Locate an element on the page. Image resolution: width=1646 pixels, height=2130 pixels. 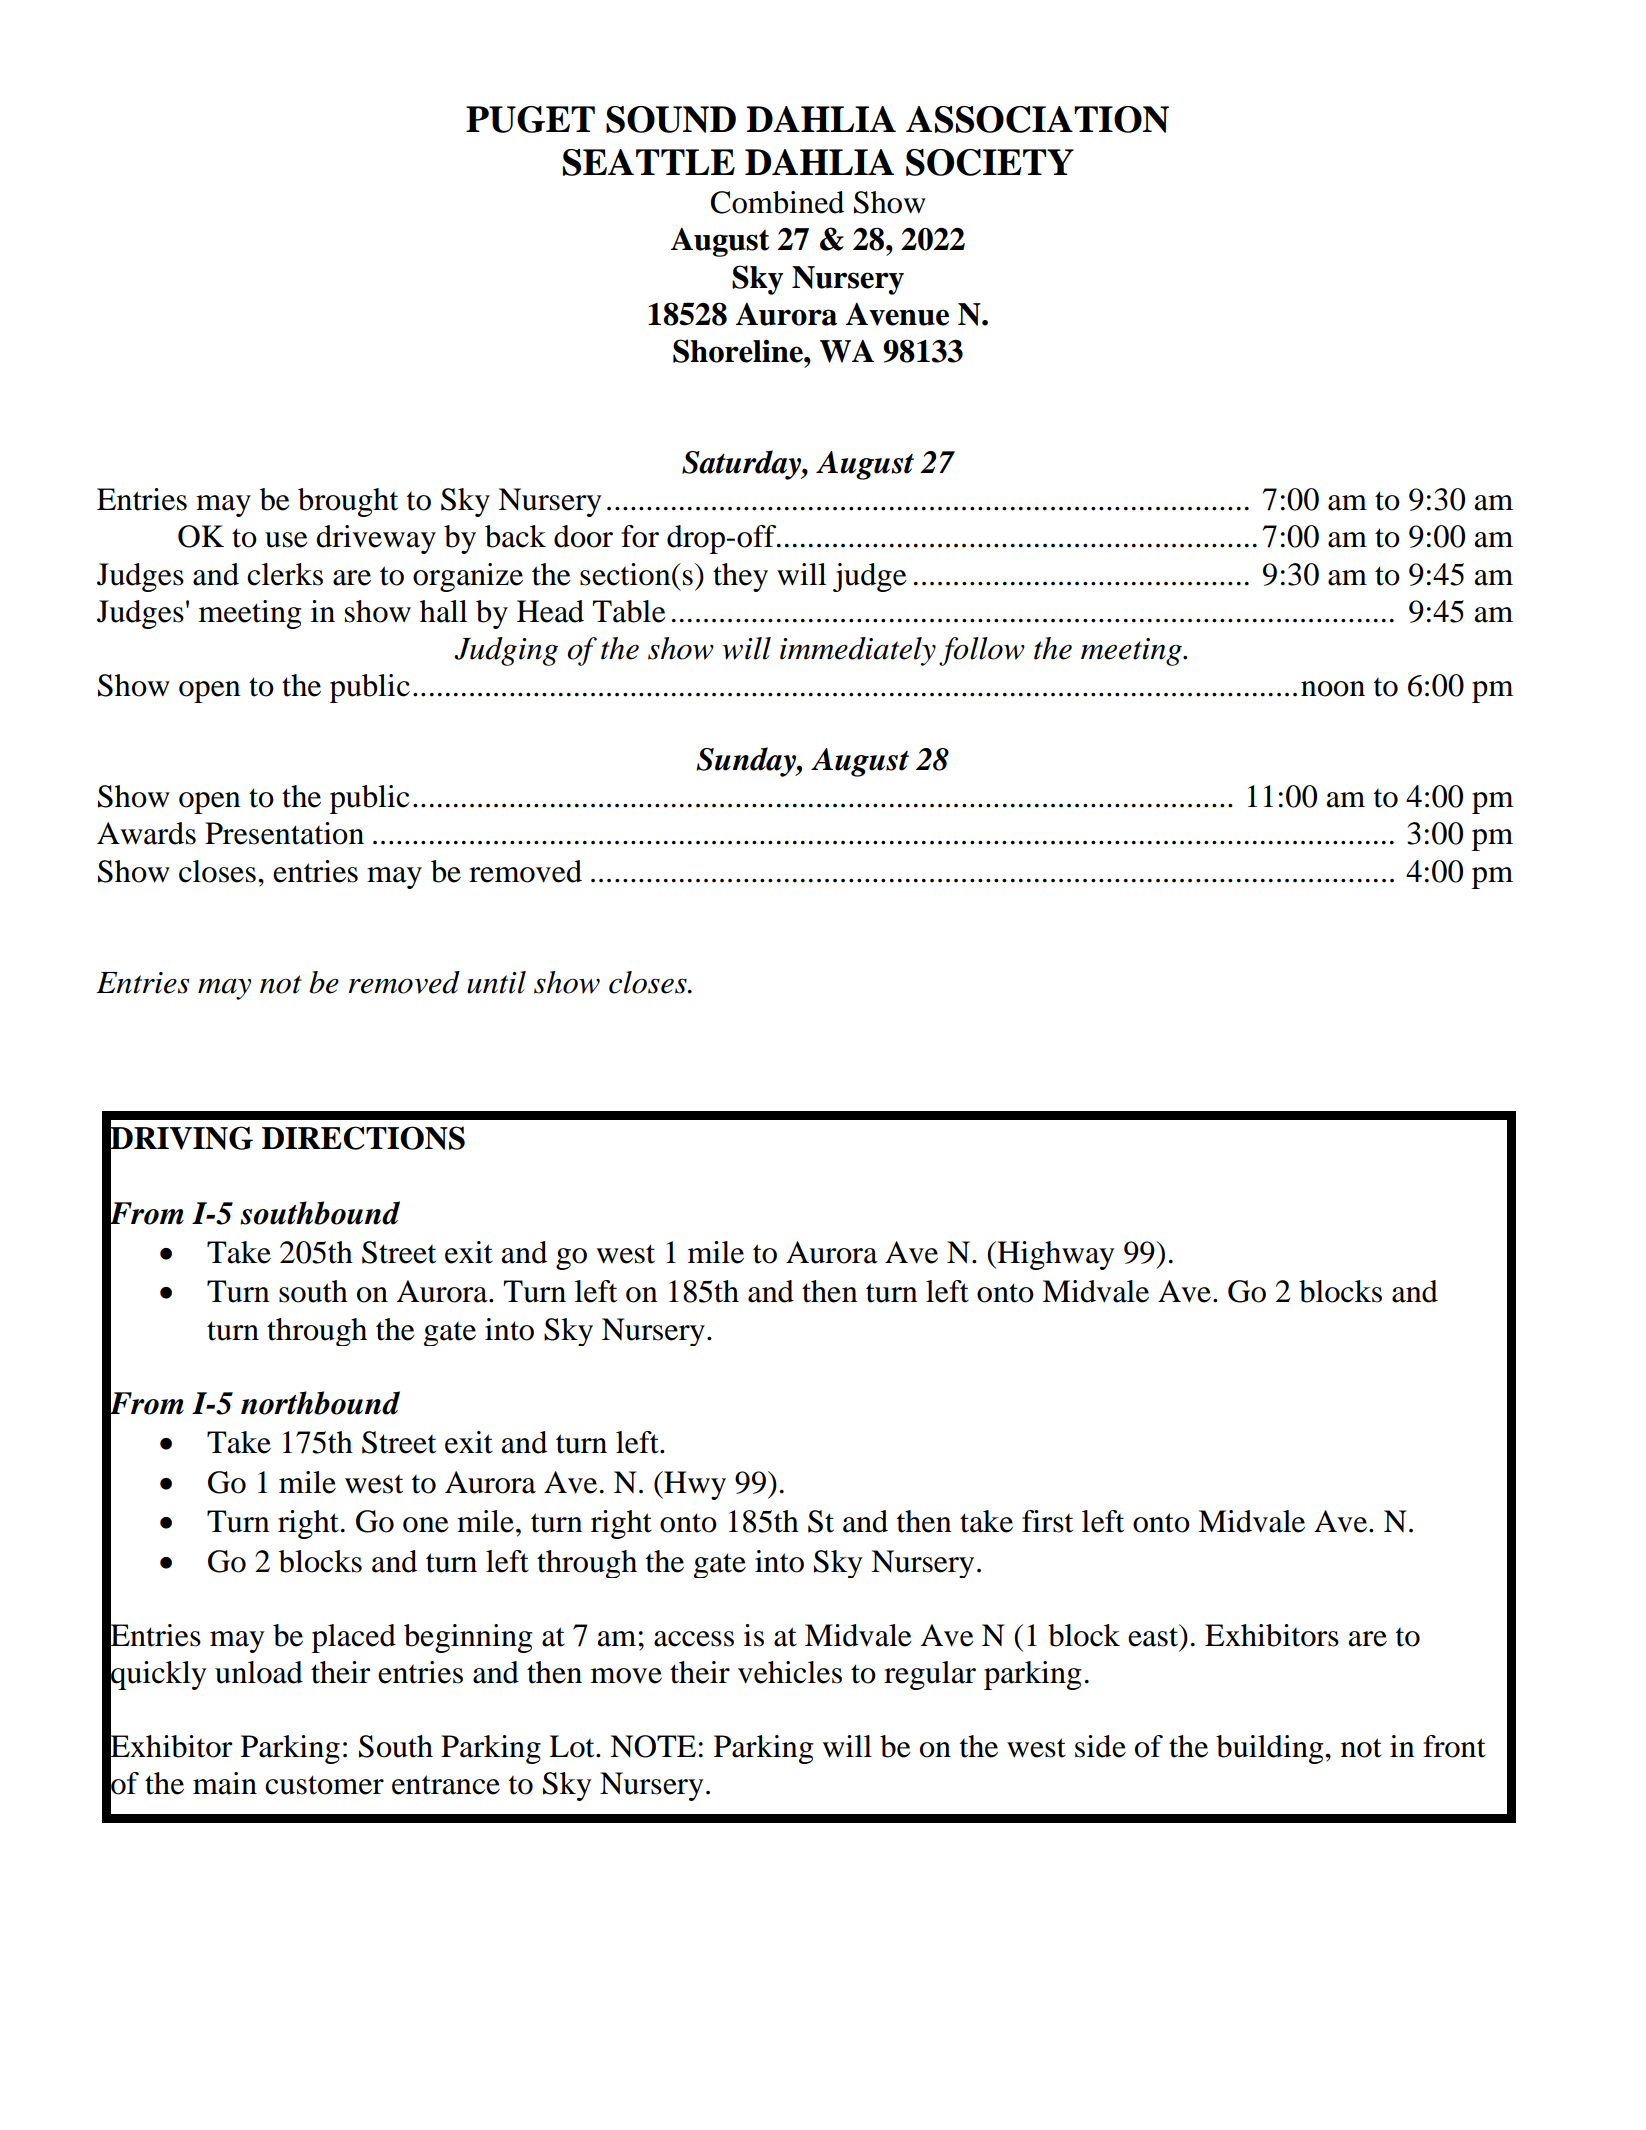
clerks is located at coordinates (285, 574).
